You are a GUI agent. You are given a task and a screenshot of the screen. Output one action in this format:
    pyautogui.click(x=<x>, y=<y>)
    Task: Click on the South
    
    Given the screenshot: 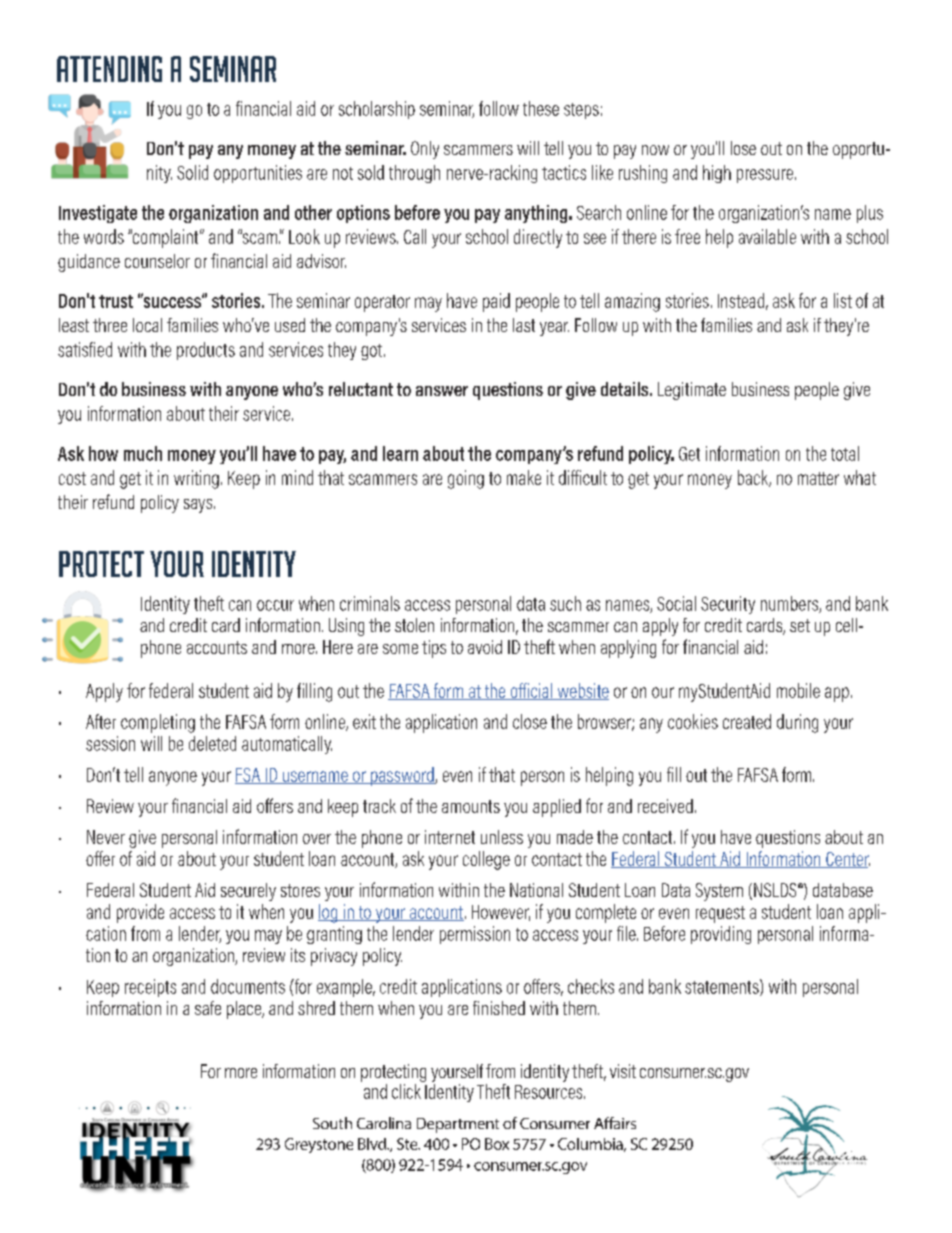 What is the action you would take?
    pyautogui.click(x=332, y=1123)
